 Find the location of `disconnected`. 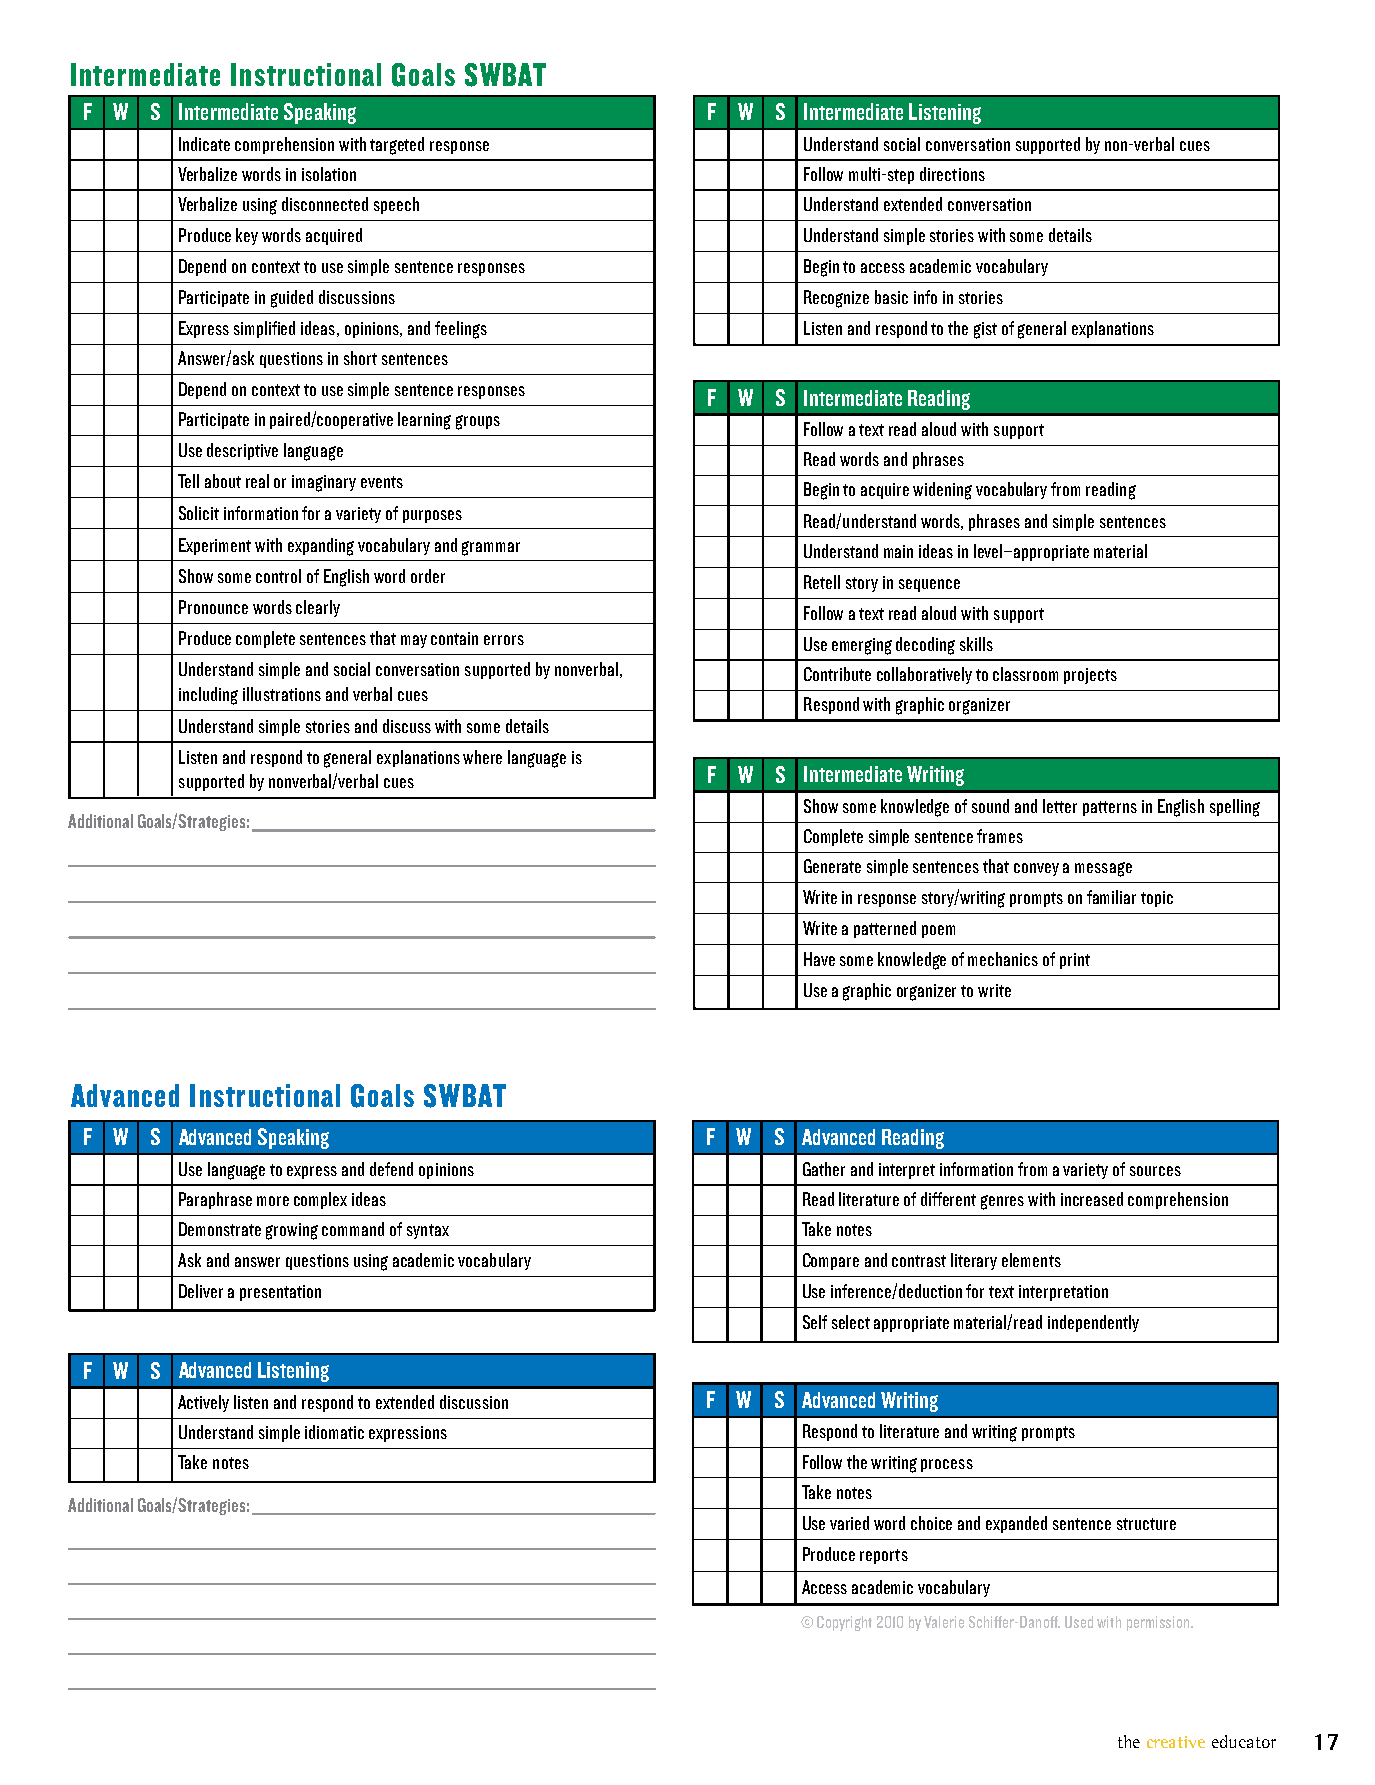

disconnected is located at coordinates (325, 204).
